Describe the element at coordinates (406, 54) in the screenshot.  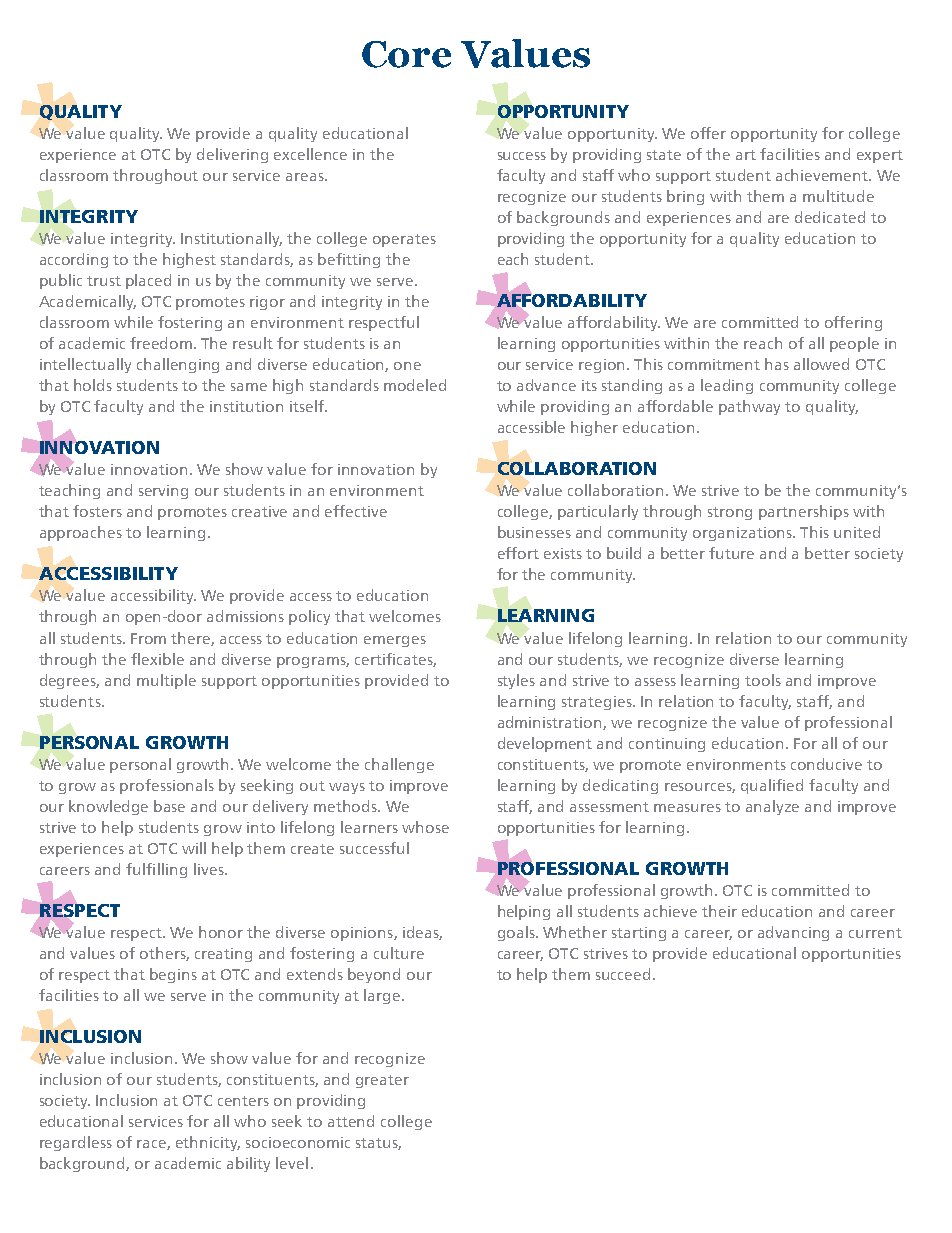
I see `Core` at that location.
